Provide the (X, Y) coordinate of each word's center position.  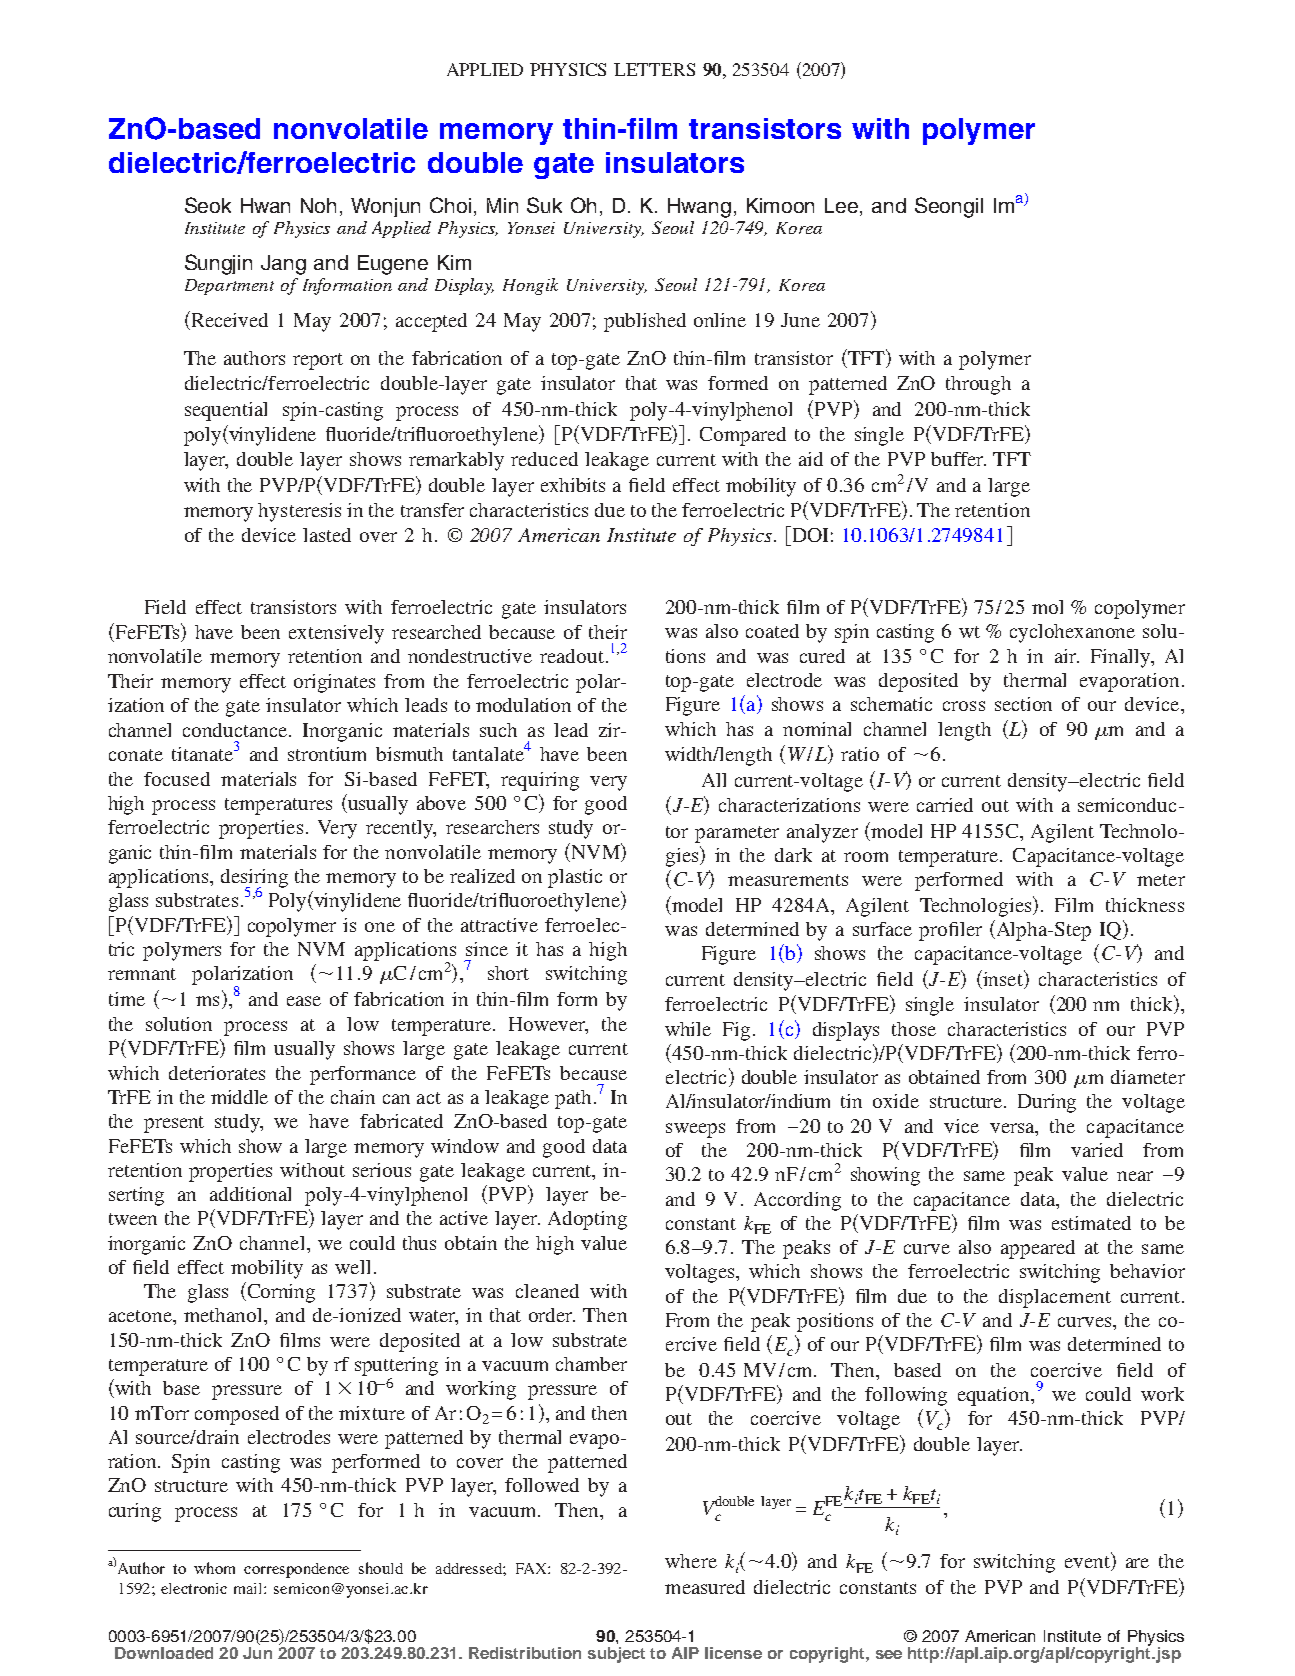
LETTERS (654, 69)
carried (945, 805)
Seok (208, 205)
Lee (843, 207)
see (889, 1654)
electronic (194, 1588)
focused (177, 779)
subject (616, 1655)
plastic (575, 878)
